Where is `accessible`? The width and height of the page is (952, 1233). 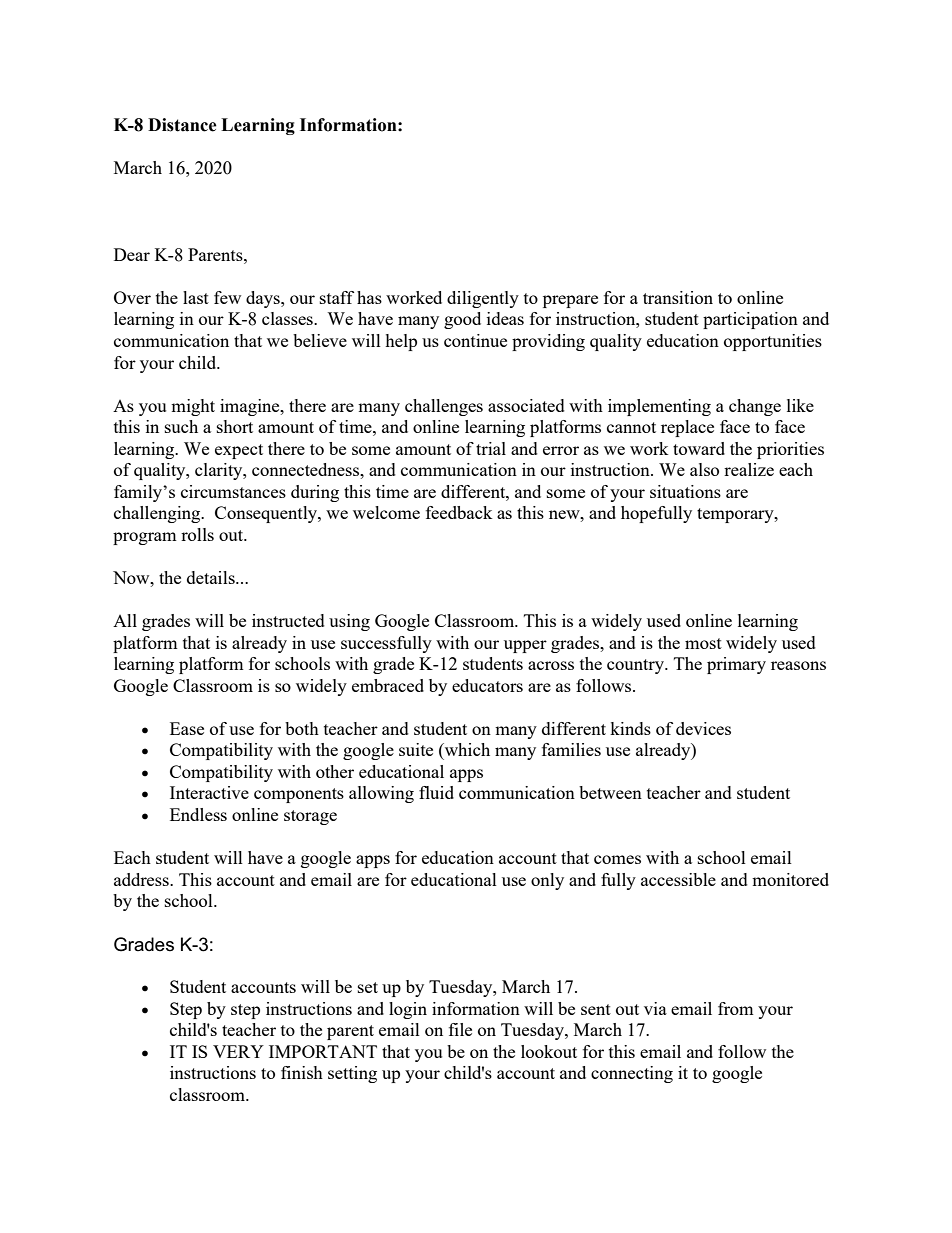
accessible is located at coordinates (678, 879).
